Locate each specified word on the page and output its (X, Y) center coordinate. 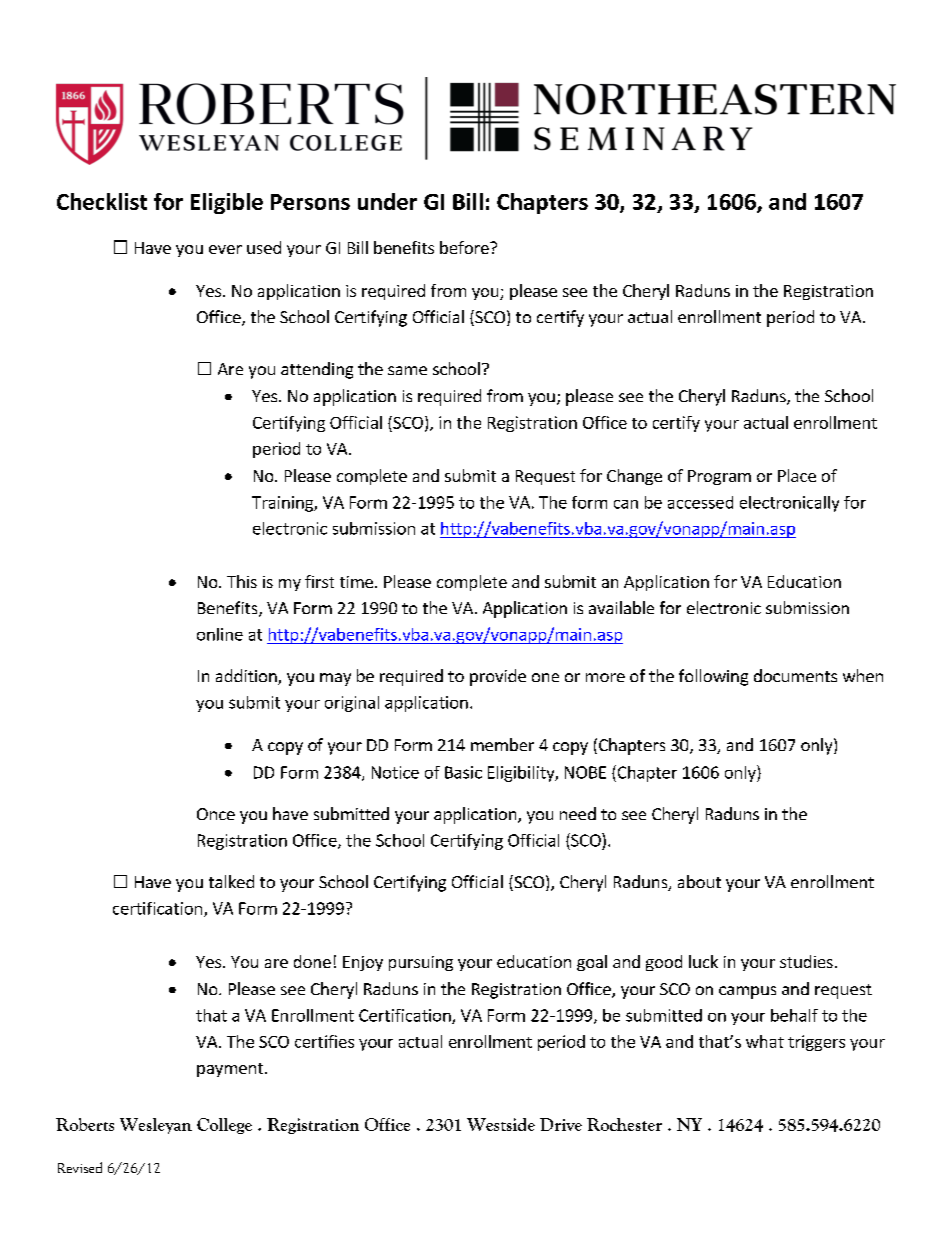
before (465, 247)
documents (795, 675)
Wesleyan (156, 1126)
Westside (501, 1124)
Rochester (624, 1124)
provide (498, 677)
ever (225, 249)
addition (247, 677)
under (387, 201)
